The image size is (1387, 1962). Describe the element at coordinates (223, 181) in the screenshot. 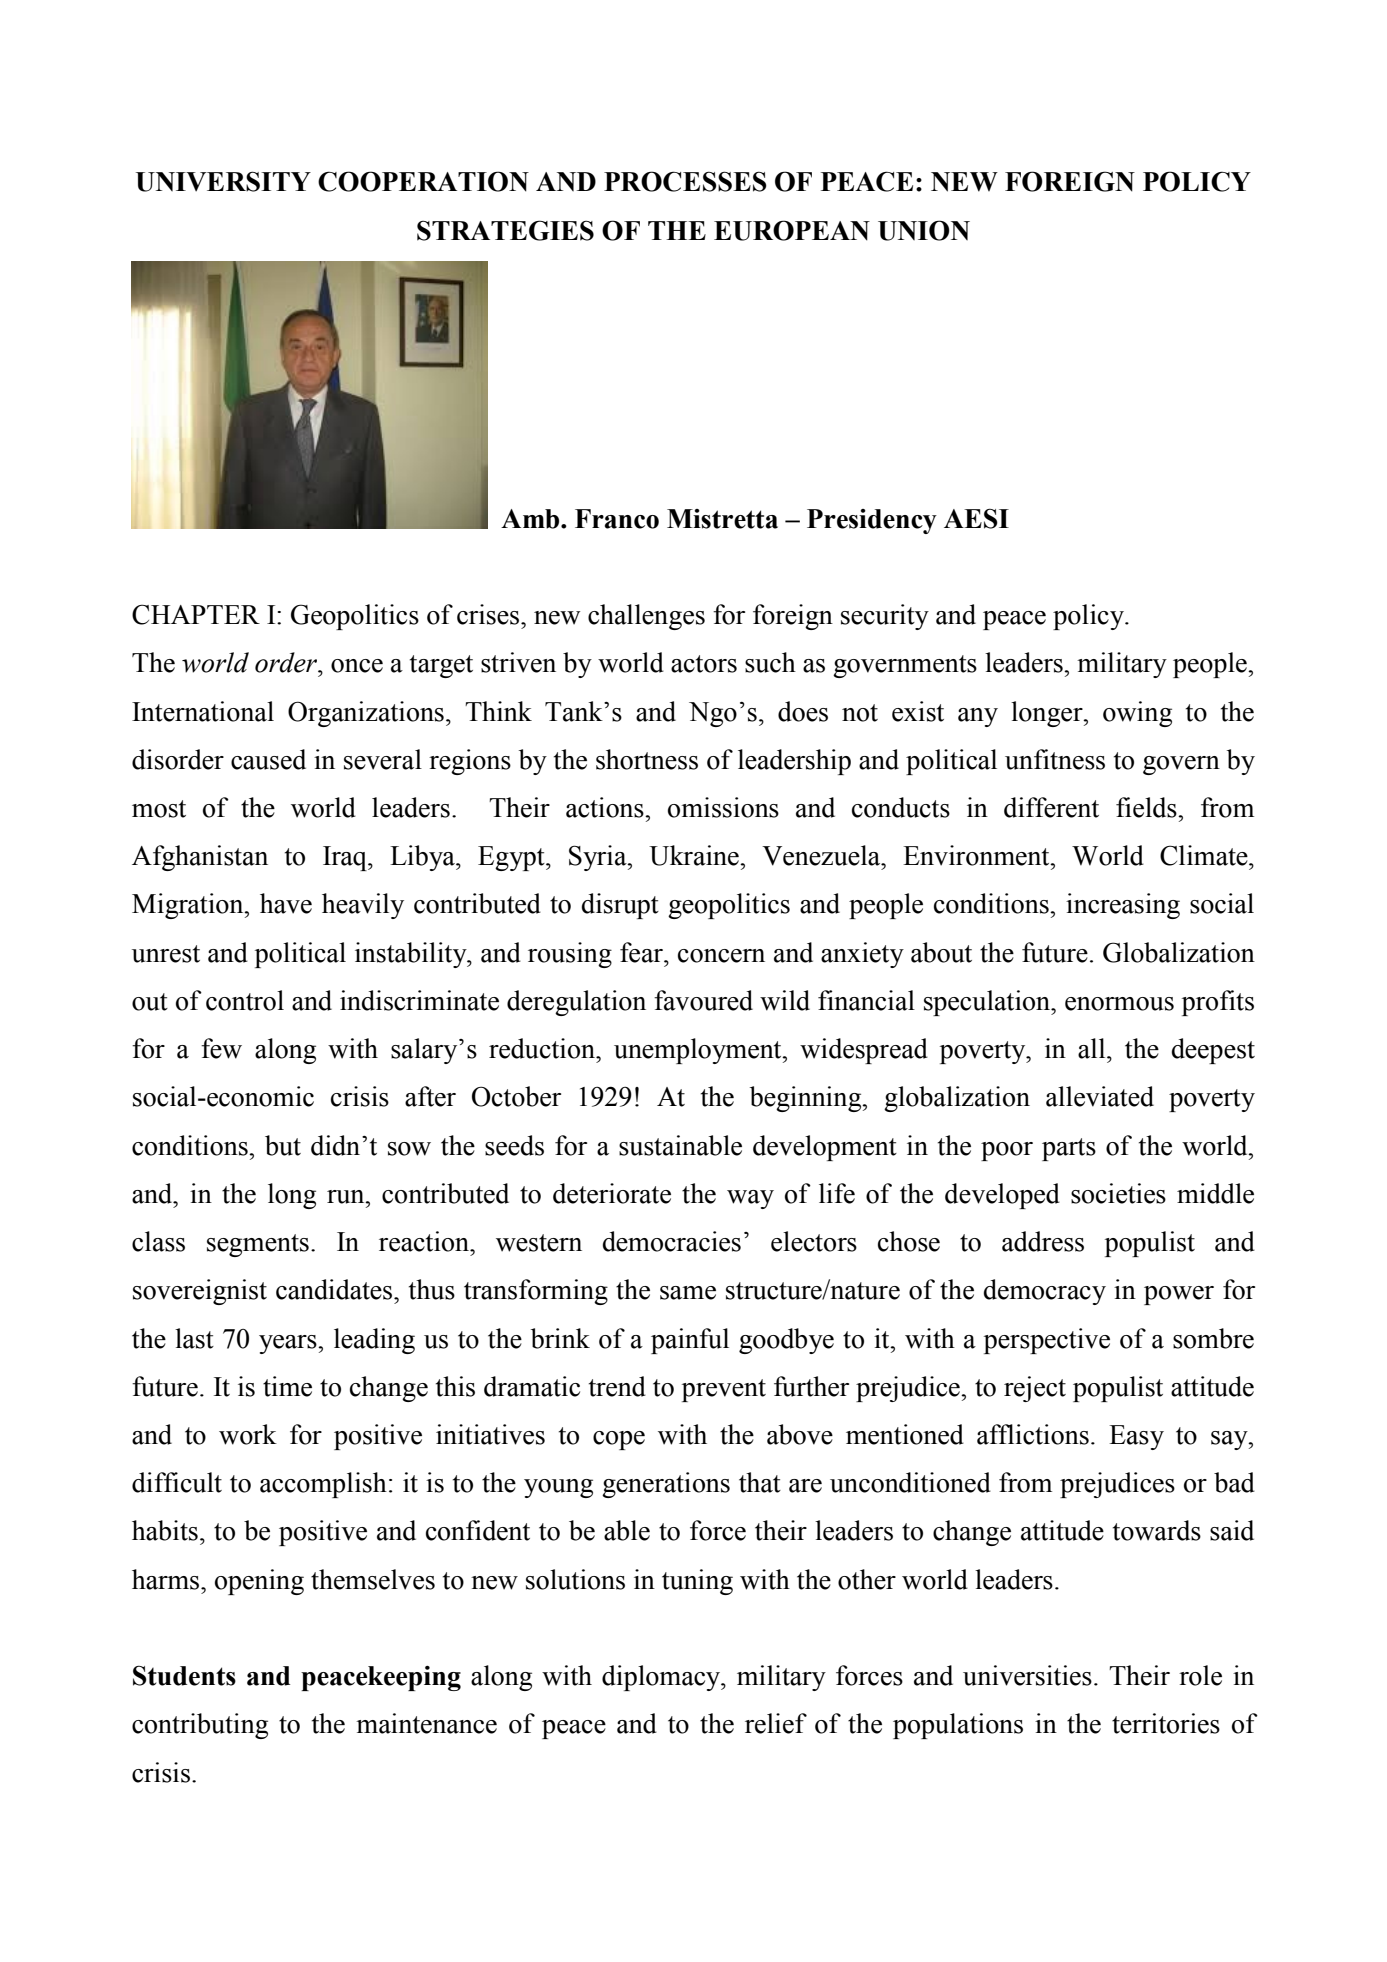

I see `UNIVERSITY` at that location.
